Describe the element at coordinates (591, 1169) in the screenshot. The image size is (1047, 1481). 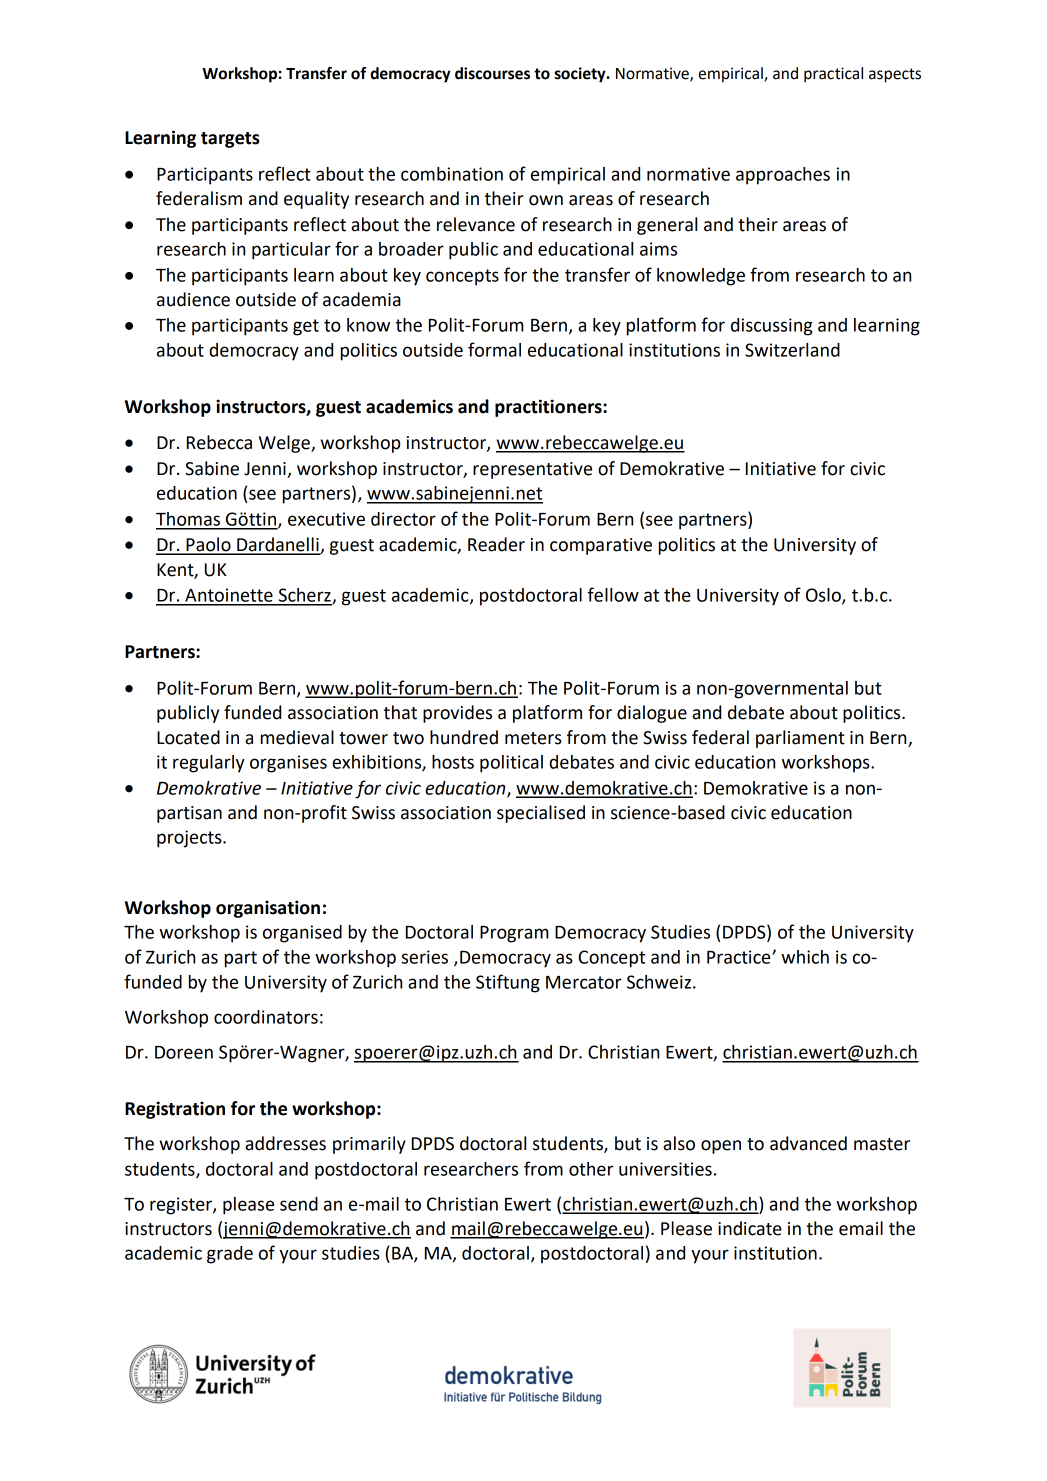
I see `other` at that location.
